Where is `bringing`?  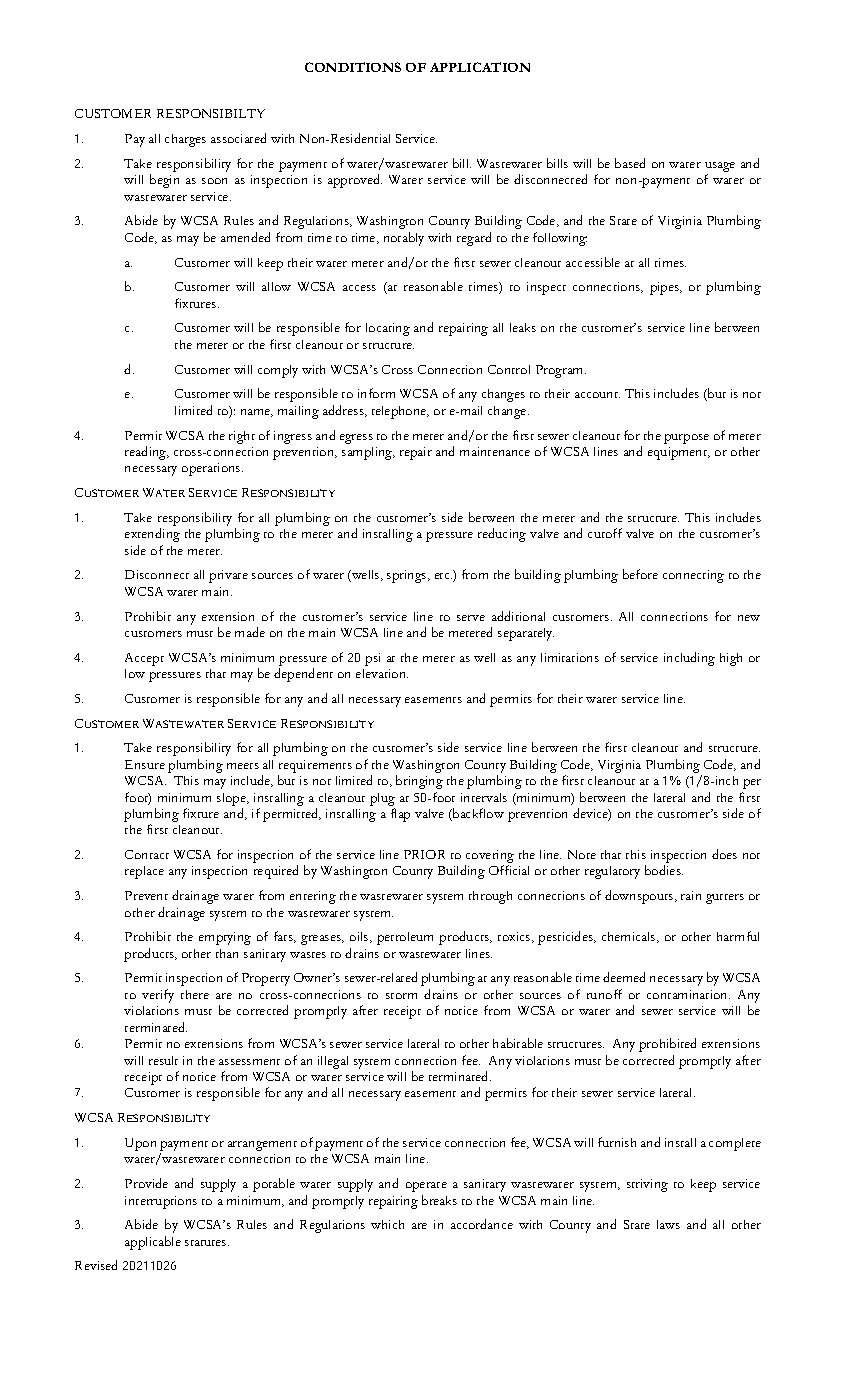
bringing is located at coordinates (419, 782).
